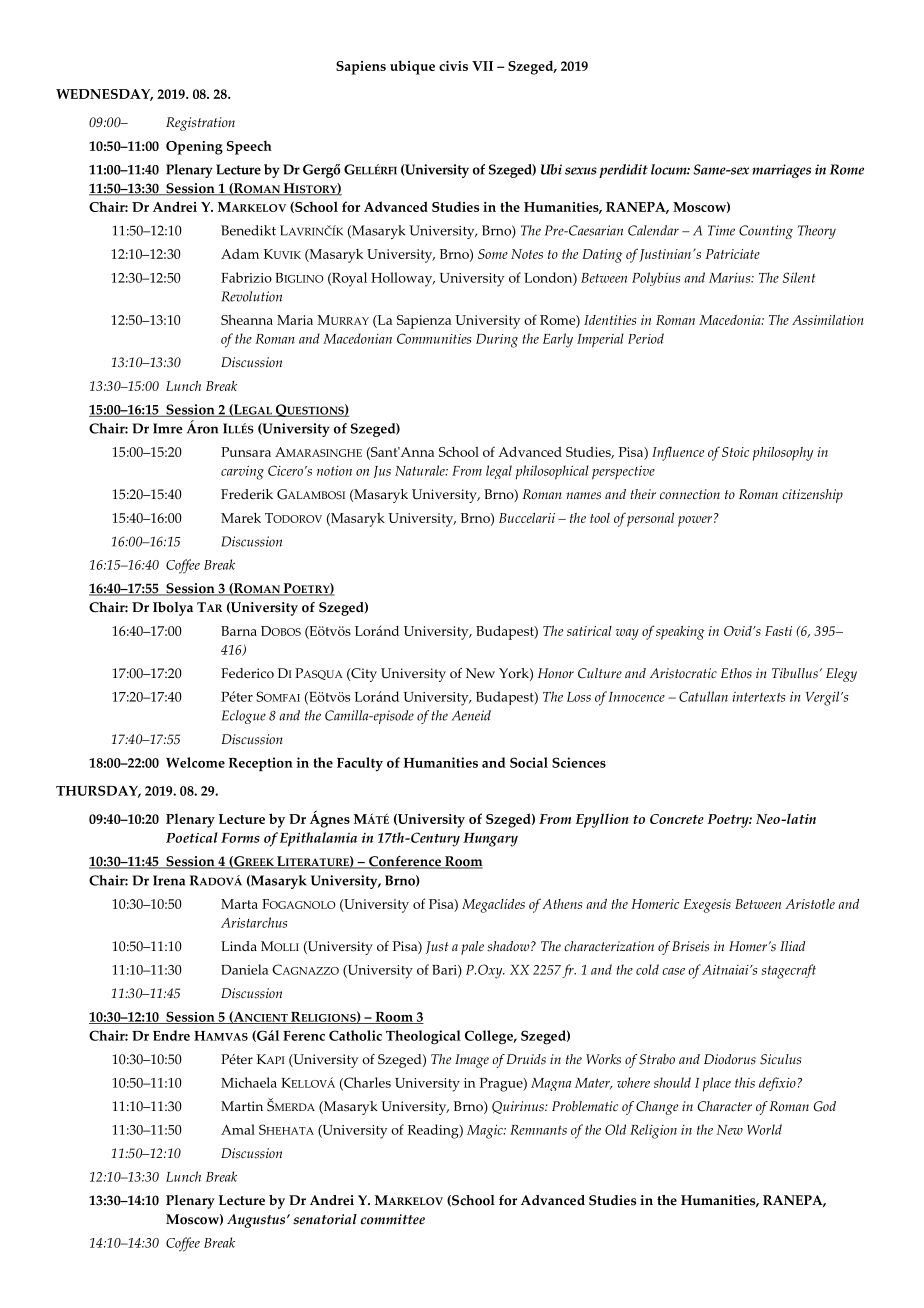  I want to click on philosophical, so click(552, 472).
